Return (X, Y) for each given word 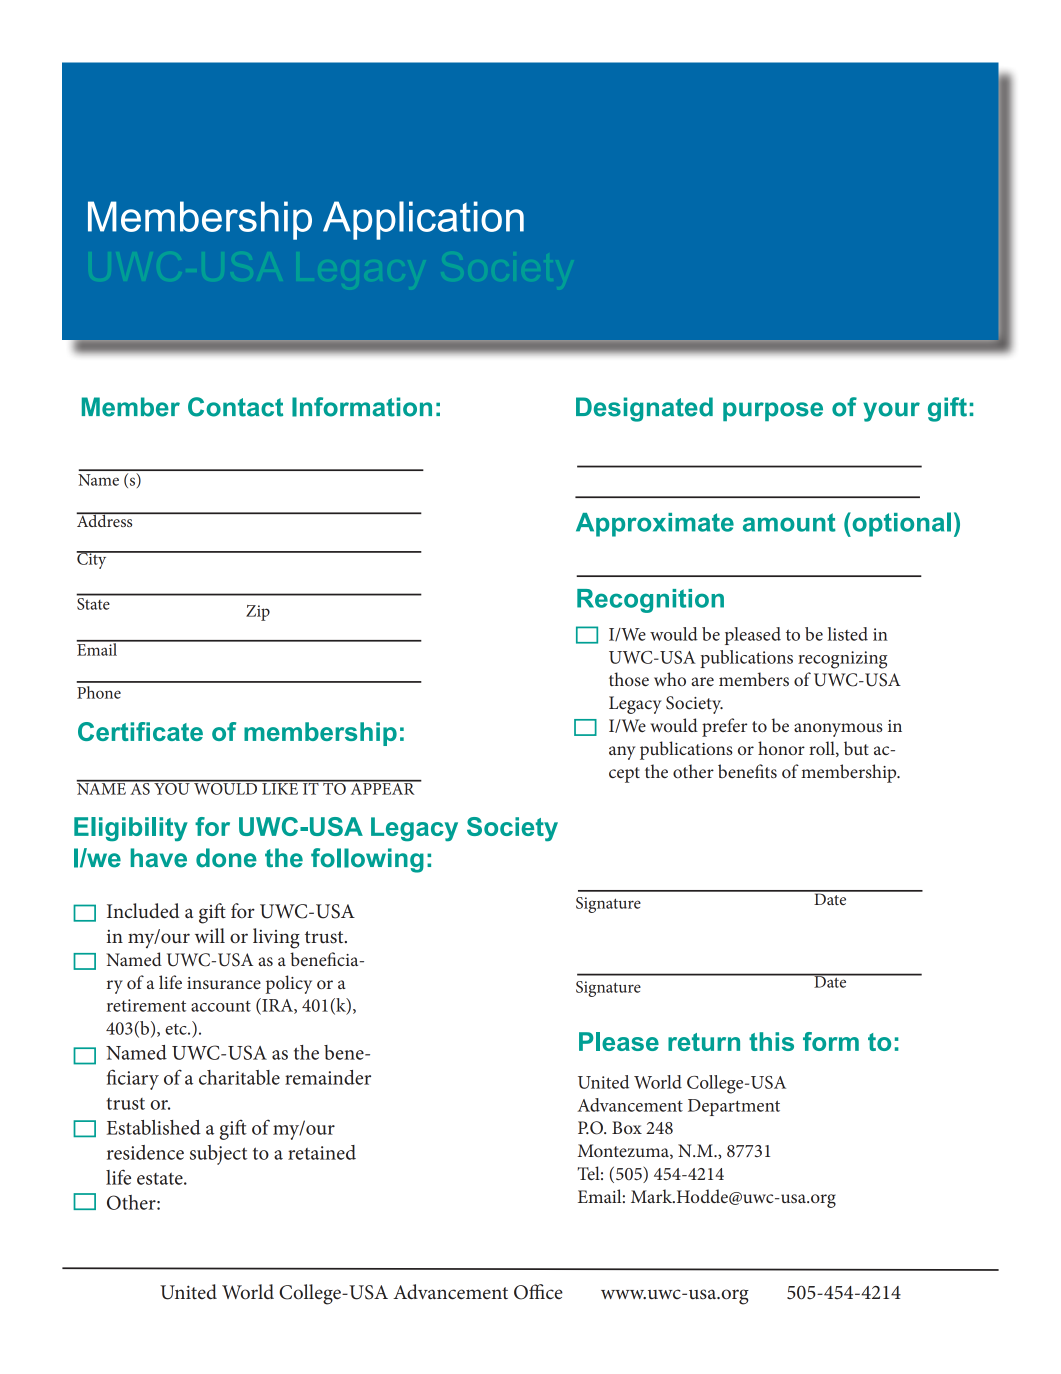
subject (218, 1155)
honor (781, 748)
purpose (773, 411)
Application (423, 220)
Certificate (140, 731)
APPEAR (382, 787)
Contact (235, 407)
